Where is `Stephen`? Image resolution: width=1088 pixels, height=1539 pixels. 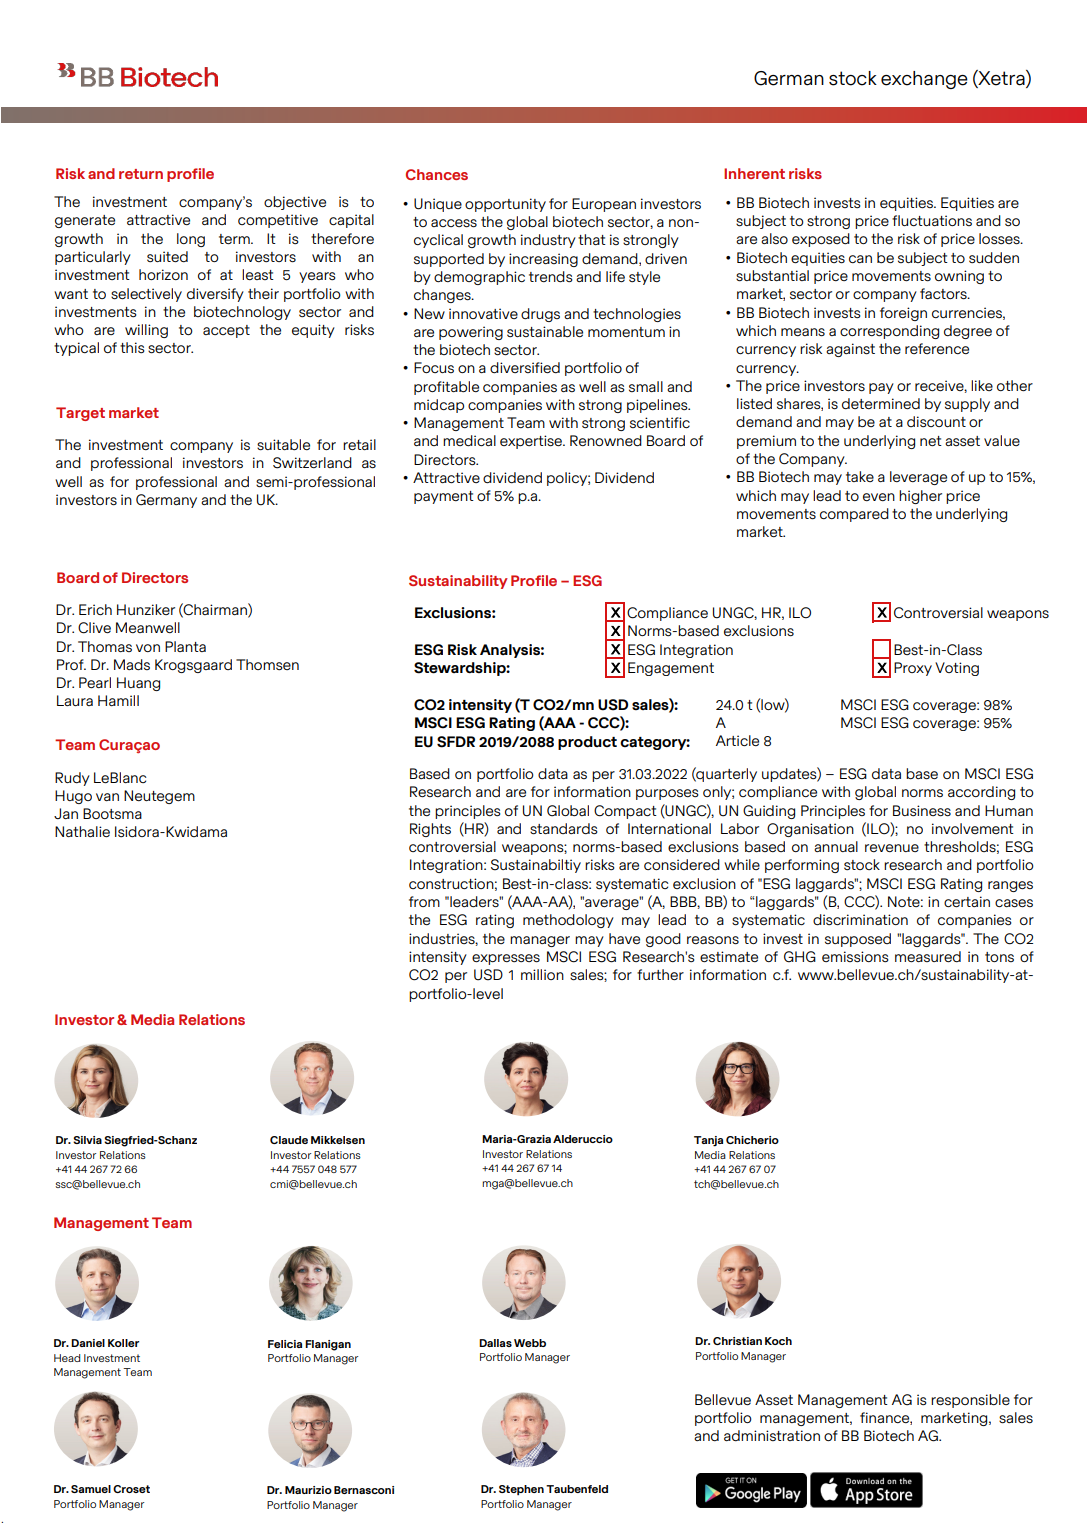
Stephen is located at coordinates (521, 1490).
